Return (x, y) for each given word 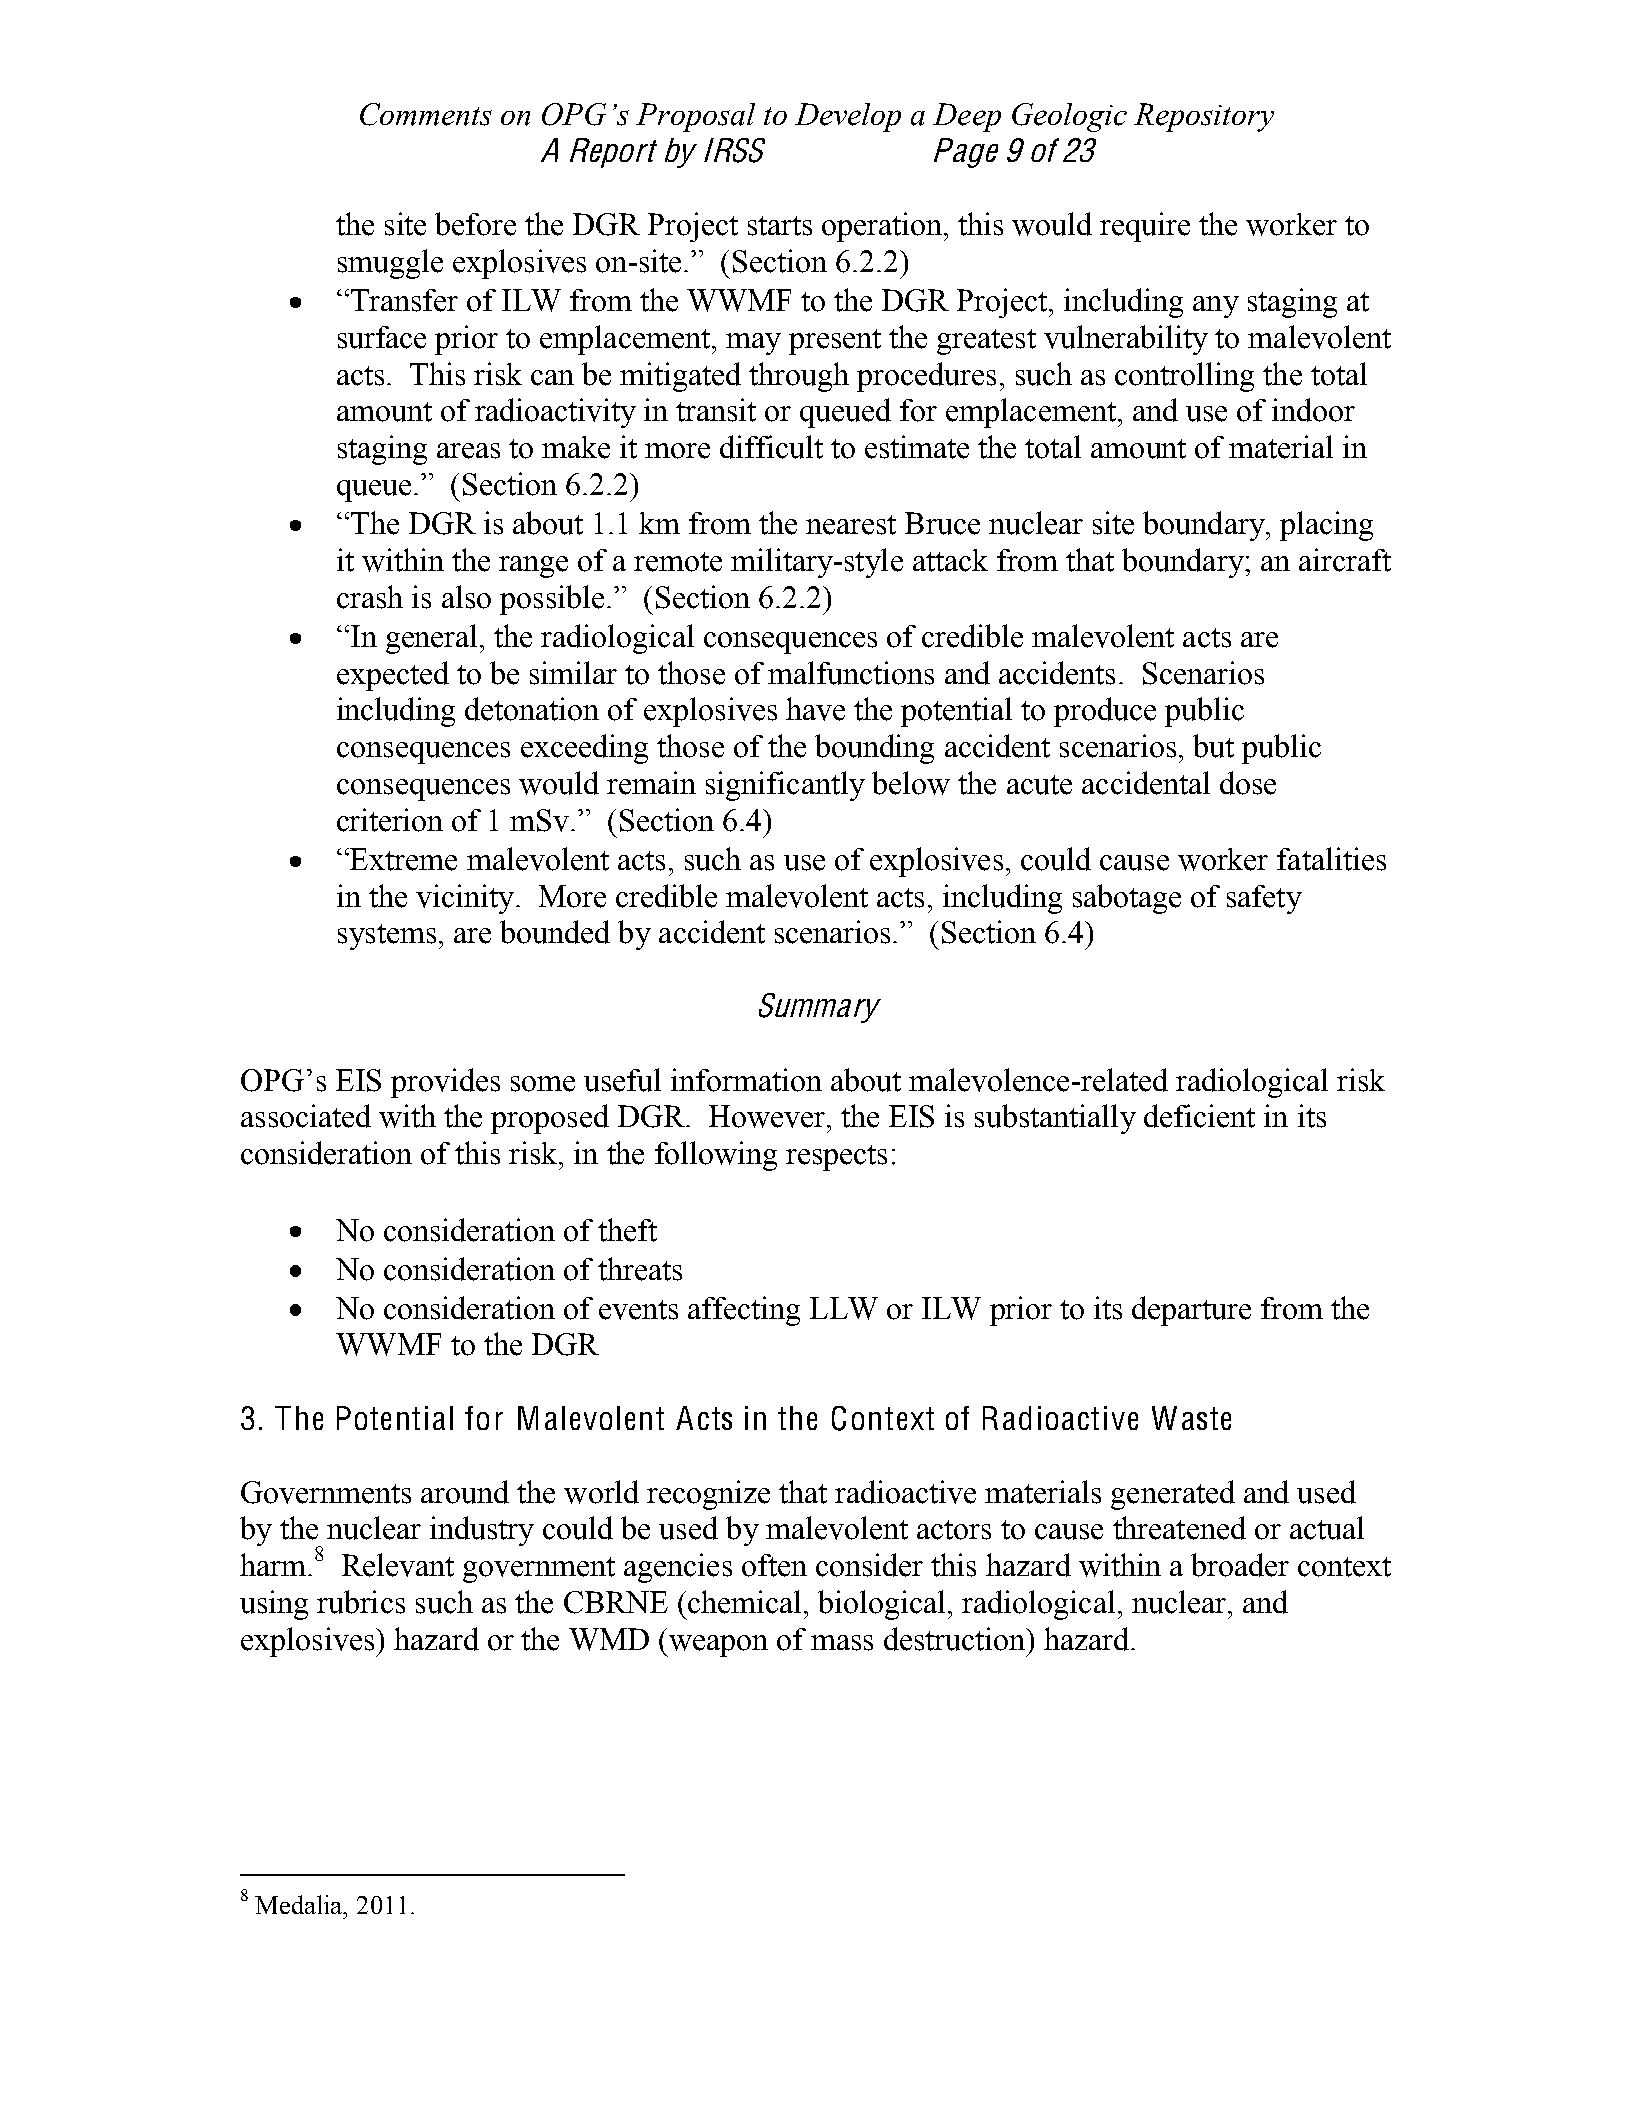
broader (1240, 1565)
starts (780, 226)
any (1216, 307)
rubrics (361, 1602)
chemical (746, 1602)
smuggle (390, 264)
